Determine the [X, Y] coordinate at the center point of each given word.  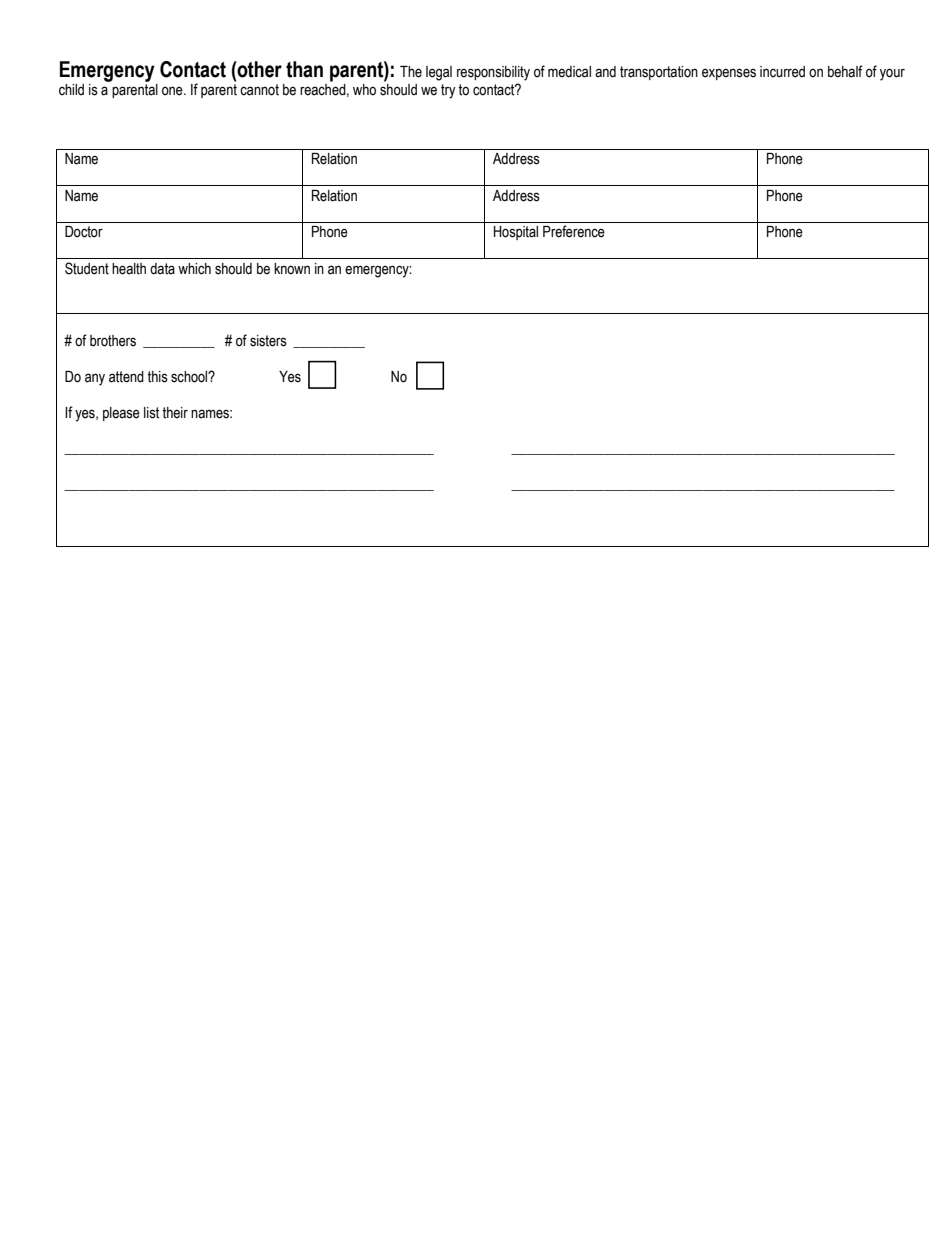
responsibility [493, 73]
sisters [268, 341]
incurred [782, 72]
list [151, 413]
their [175, 413]
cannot [259, 90]
